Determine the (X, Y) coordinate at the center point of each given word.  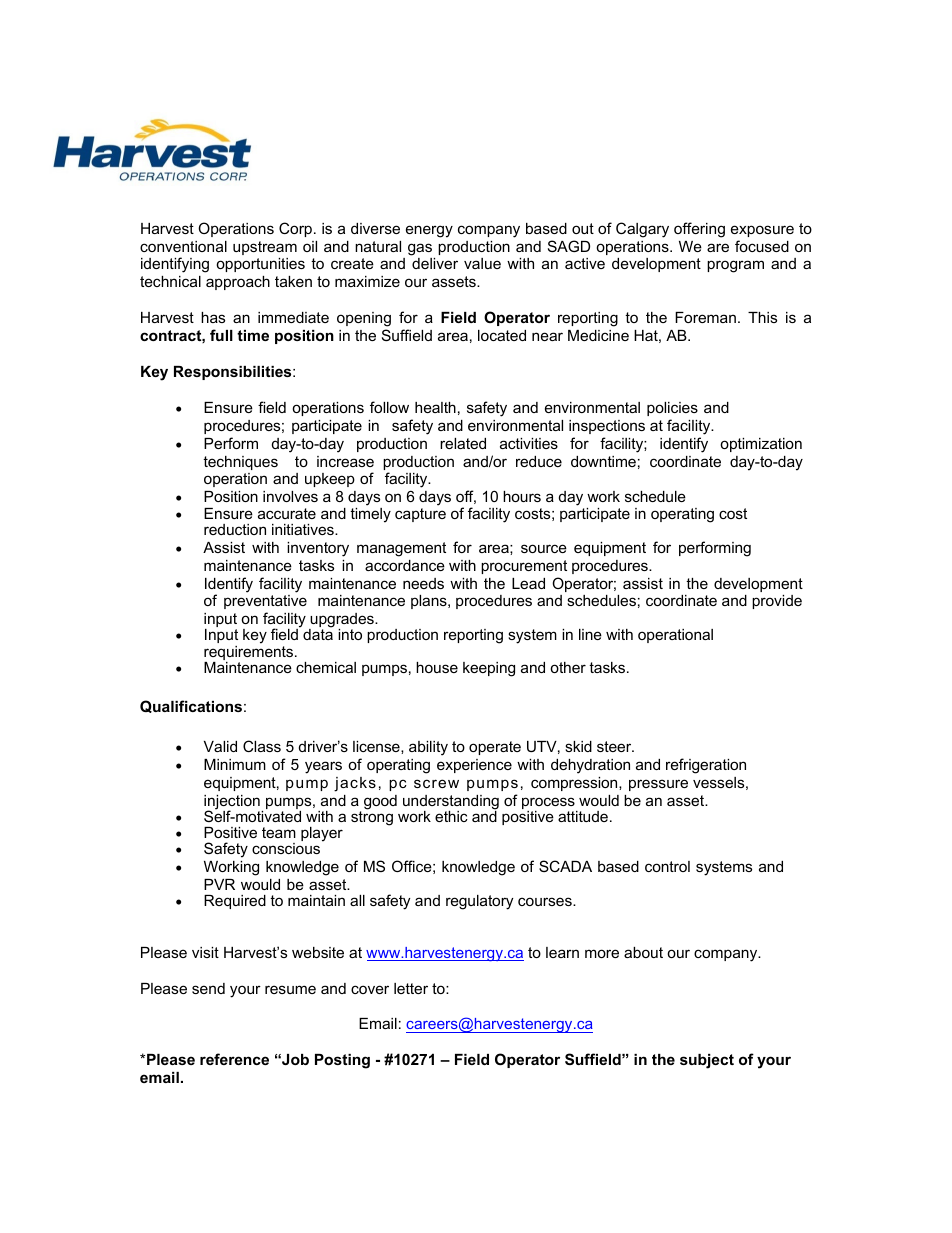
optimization (761, 445)
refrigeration (706, 766)
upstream (265, 248)
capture (420, 515)
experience (474, 766)
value (482, 263)
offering (699, 230)
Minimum (235, 764)
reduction (235, 529)
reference (234, 1059)
